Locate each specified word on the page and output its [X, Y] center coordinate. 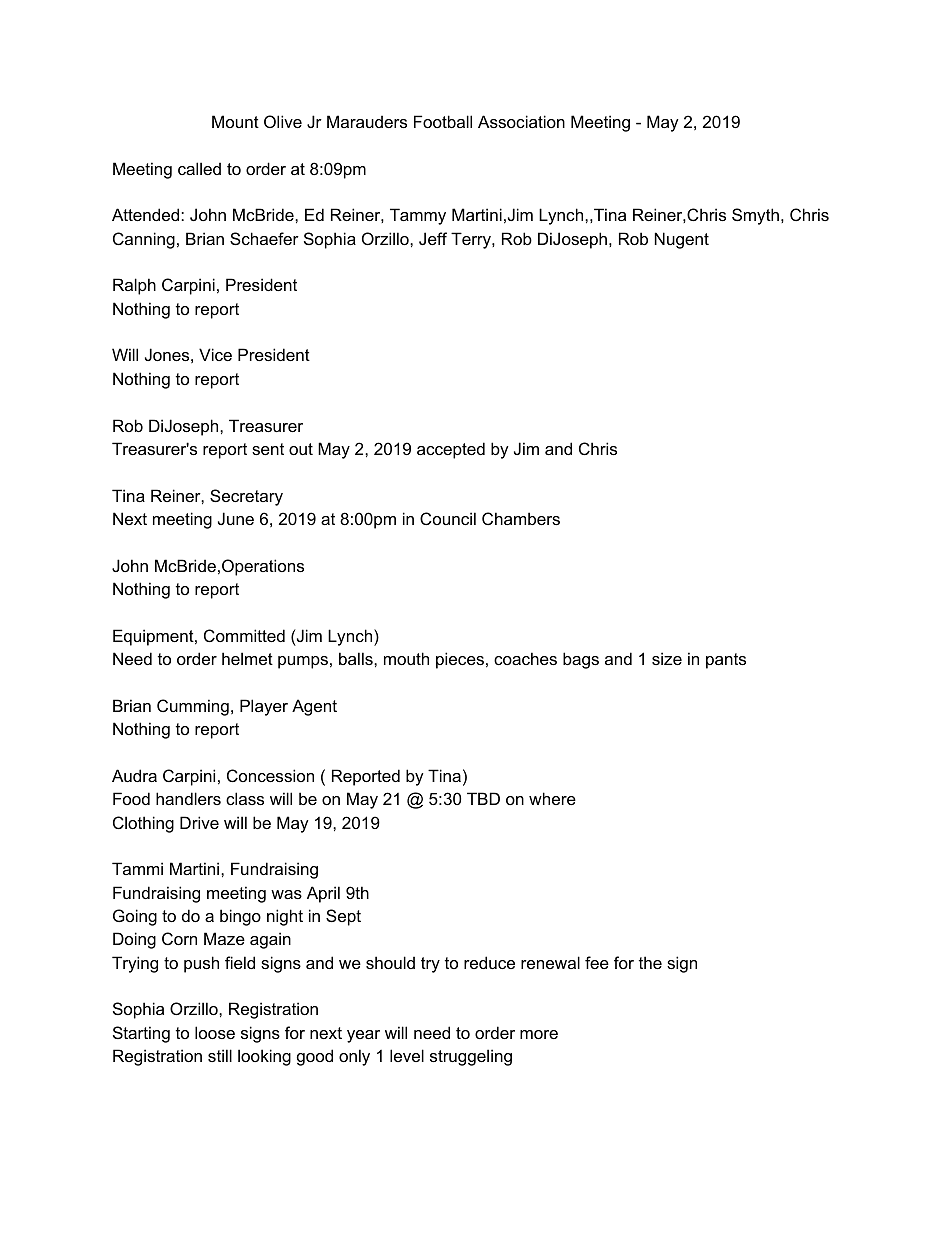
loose [215, 1032]
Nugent [682, 240]
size [667, 658]
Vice [215, 354]
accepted [451, 450]
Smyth [755, 216]
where [552, 798]
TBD [483, 798]
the [650, 962]
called [199, 168]
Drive [199, 822]
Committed [244, 635]
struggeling [471, 1057]
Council [448, 518]
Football [443, 121]
